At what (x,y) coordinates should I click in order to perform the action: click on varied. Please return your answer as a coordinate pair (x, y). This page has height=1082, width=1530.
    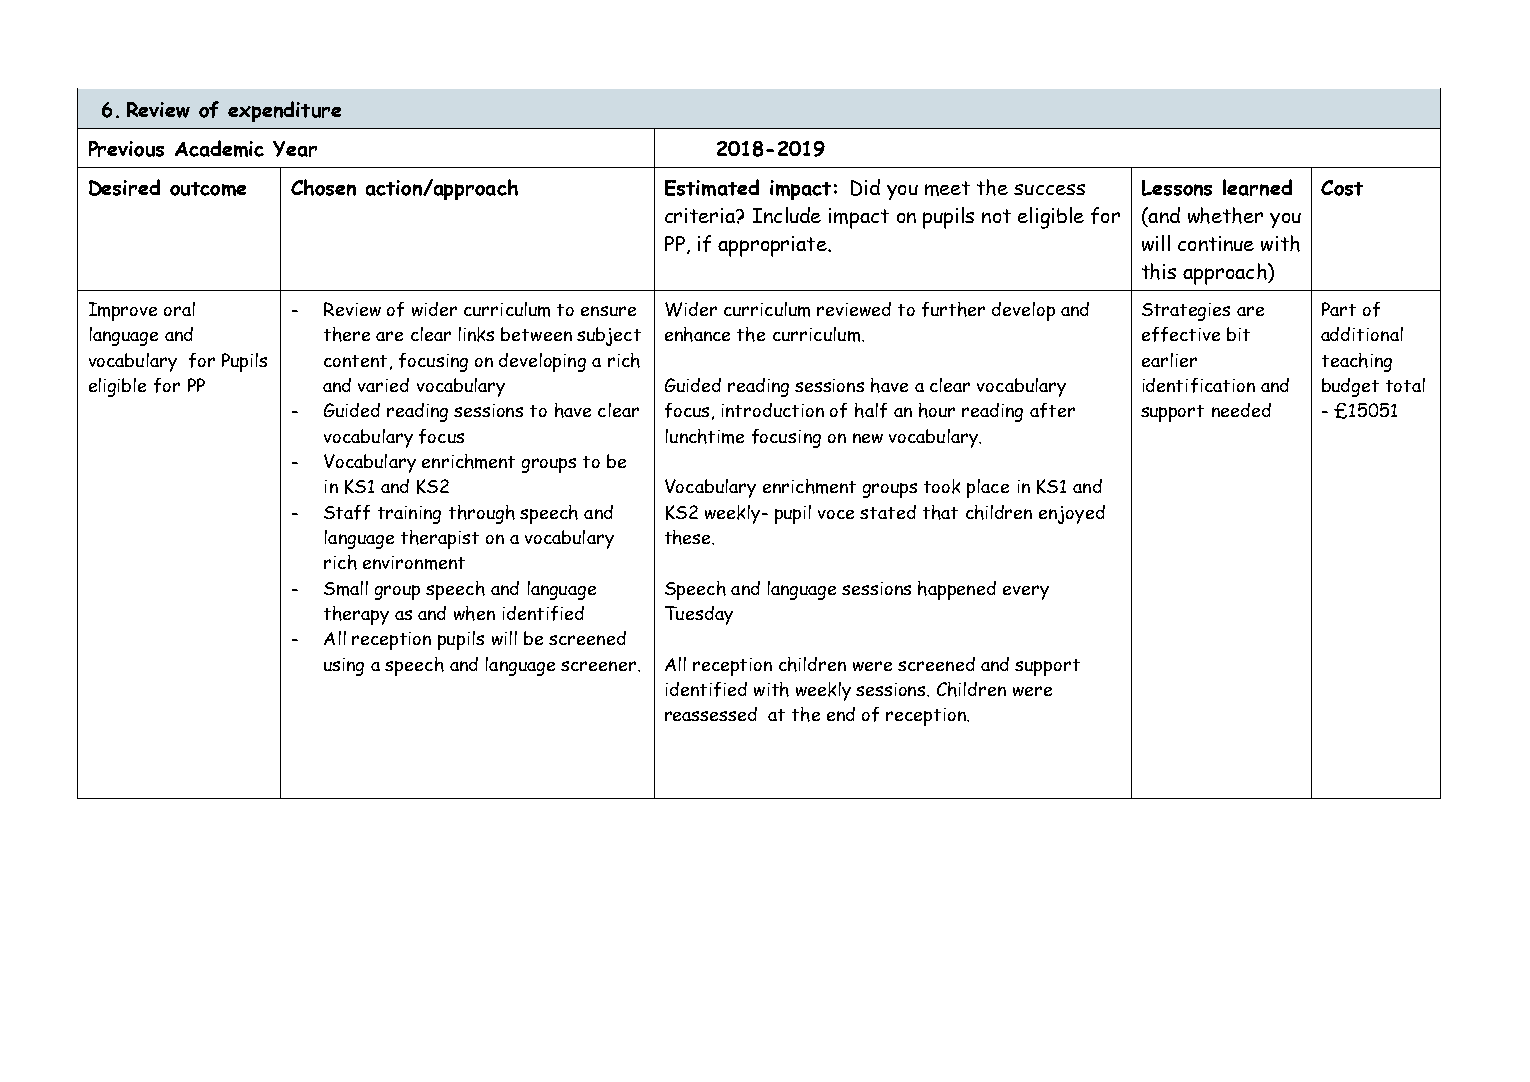
    Looking at the image, I should click on (383, 385).
